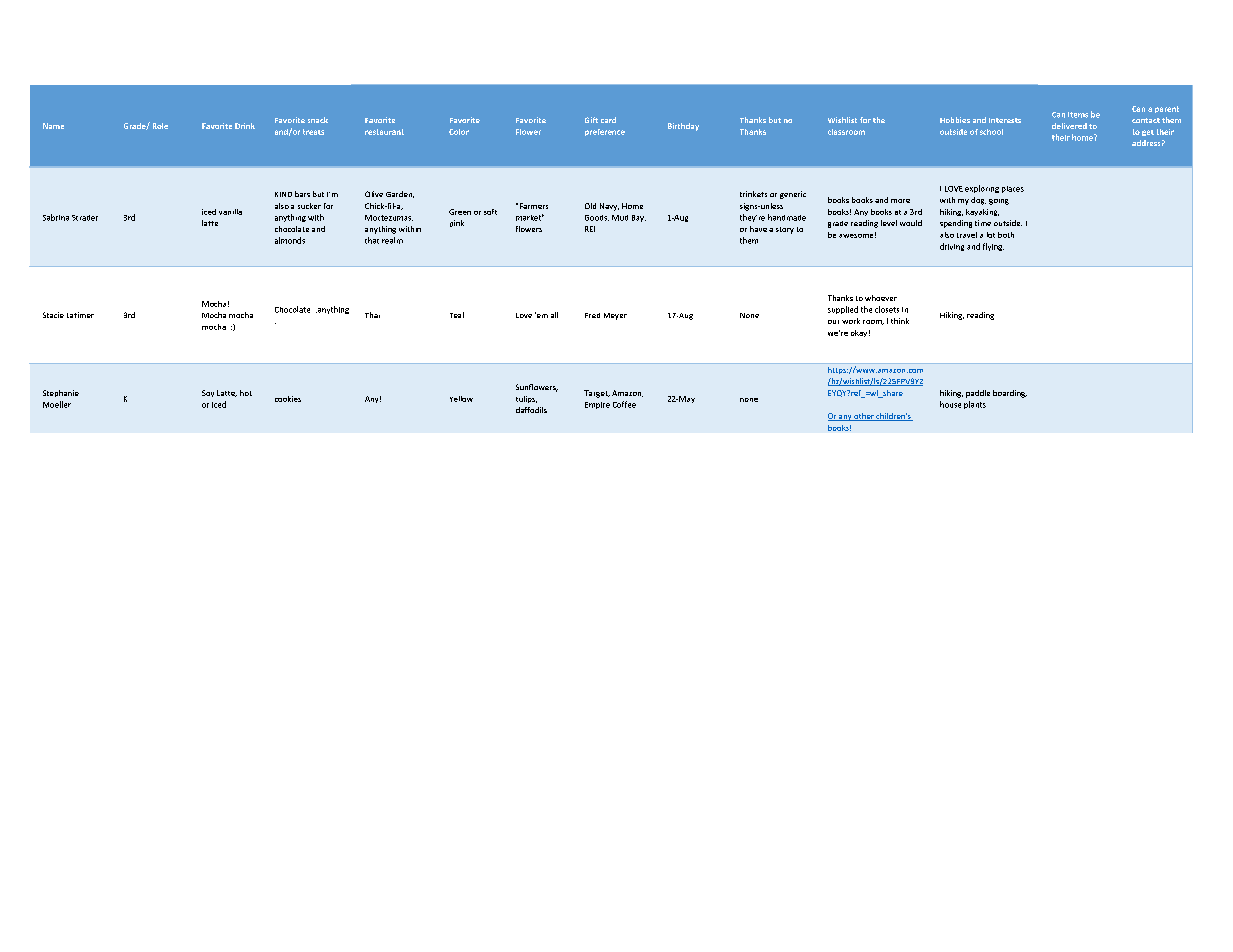  Describe the element at coordinates (982, 212) in the screenshot. I see `kayaking` at that location.
